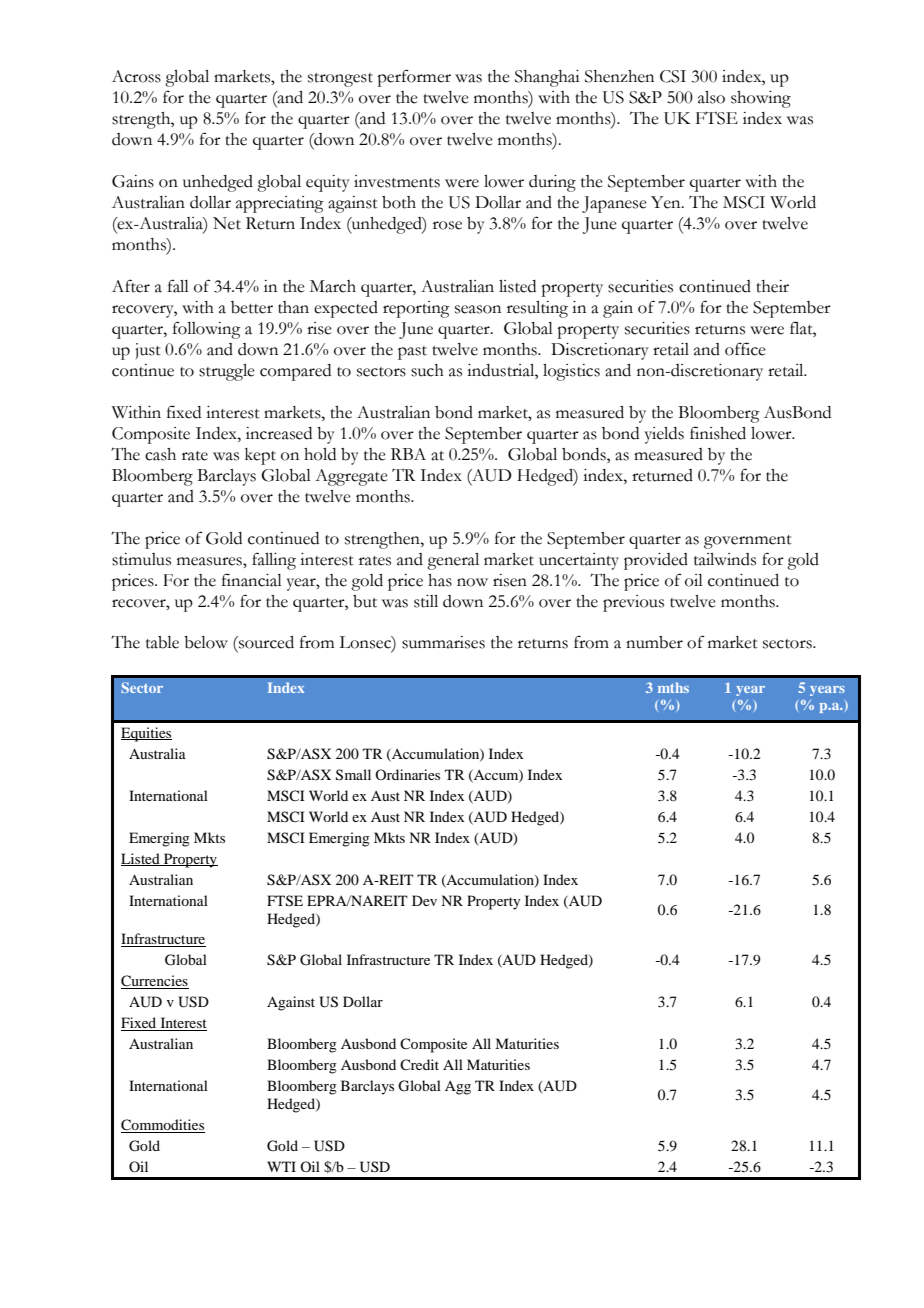 This screenshot has width=924, height=1308. What do you see at coordinates (408, 454) in the screenshot?
I see `RBA` at bounding box center [408, 454].
